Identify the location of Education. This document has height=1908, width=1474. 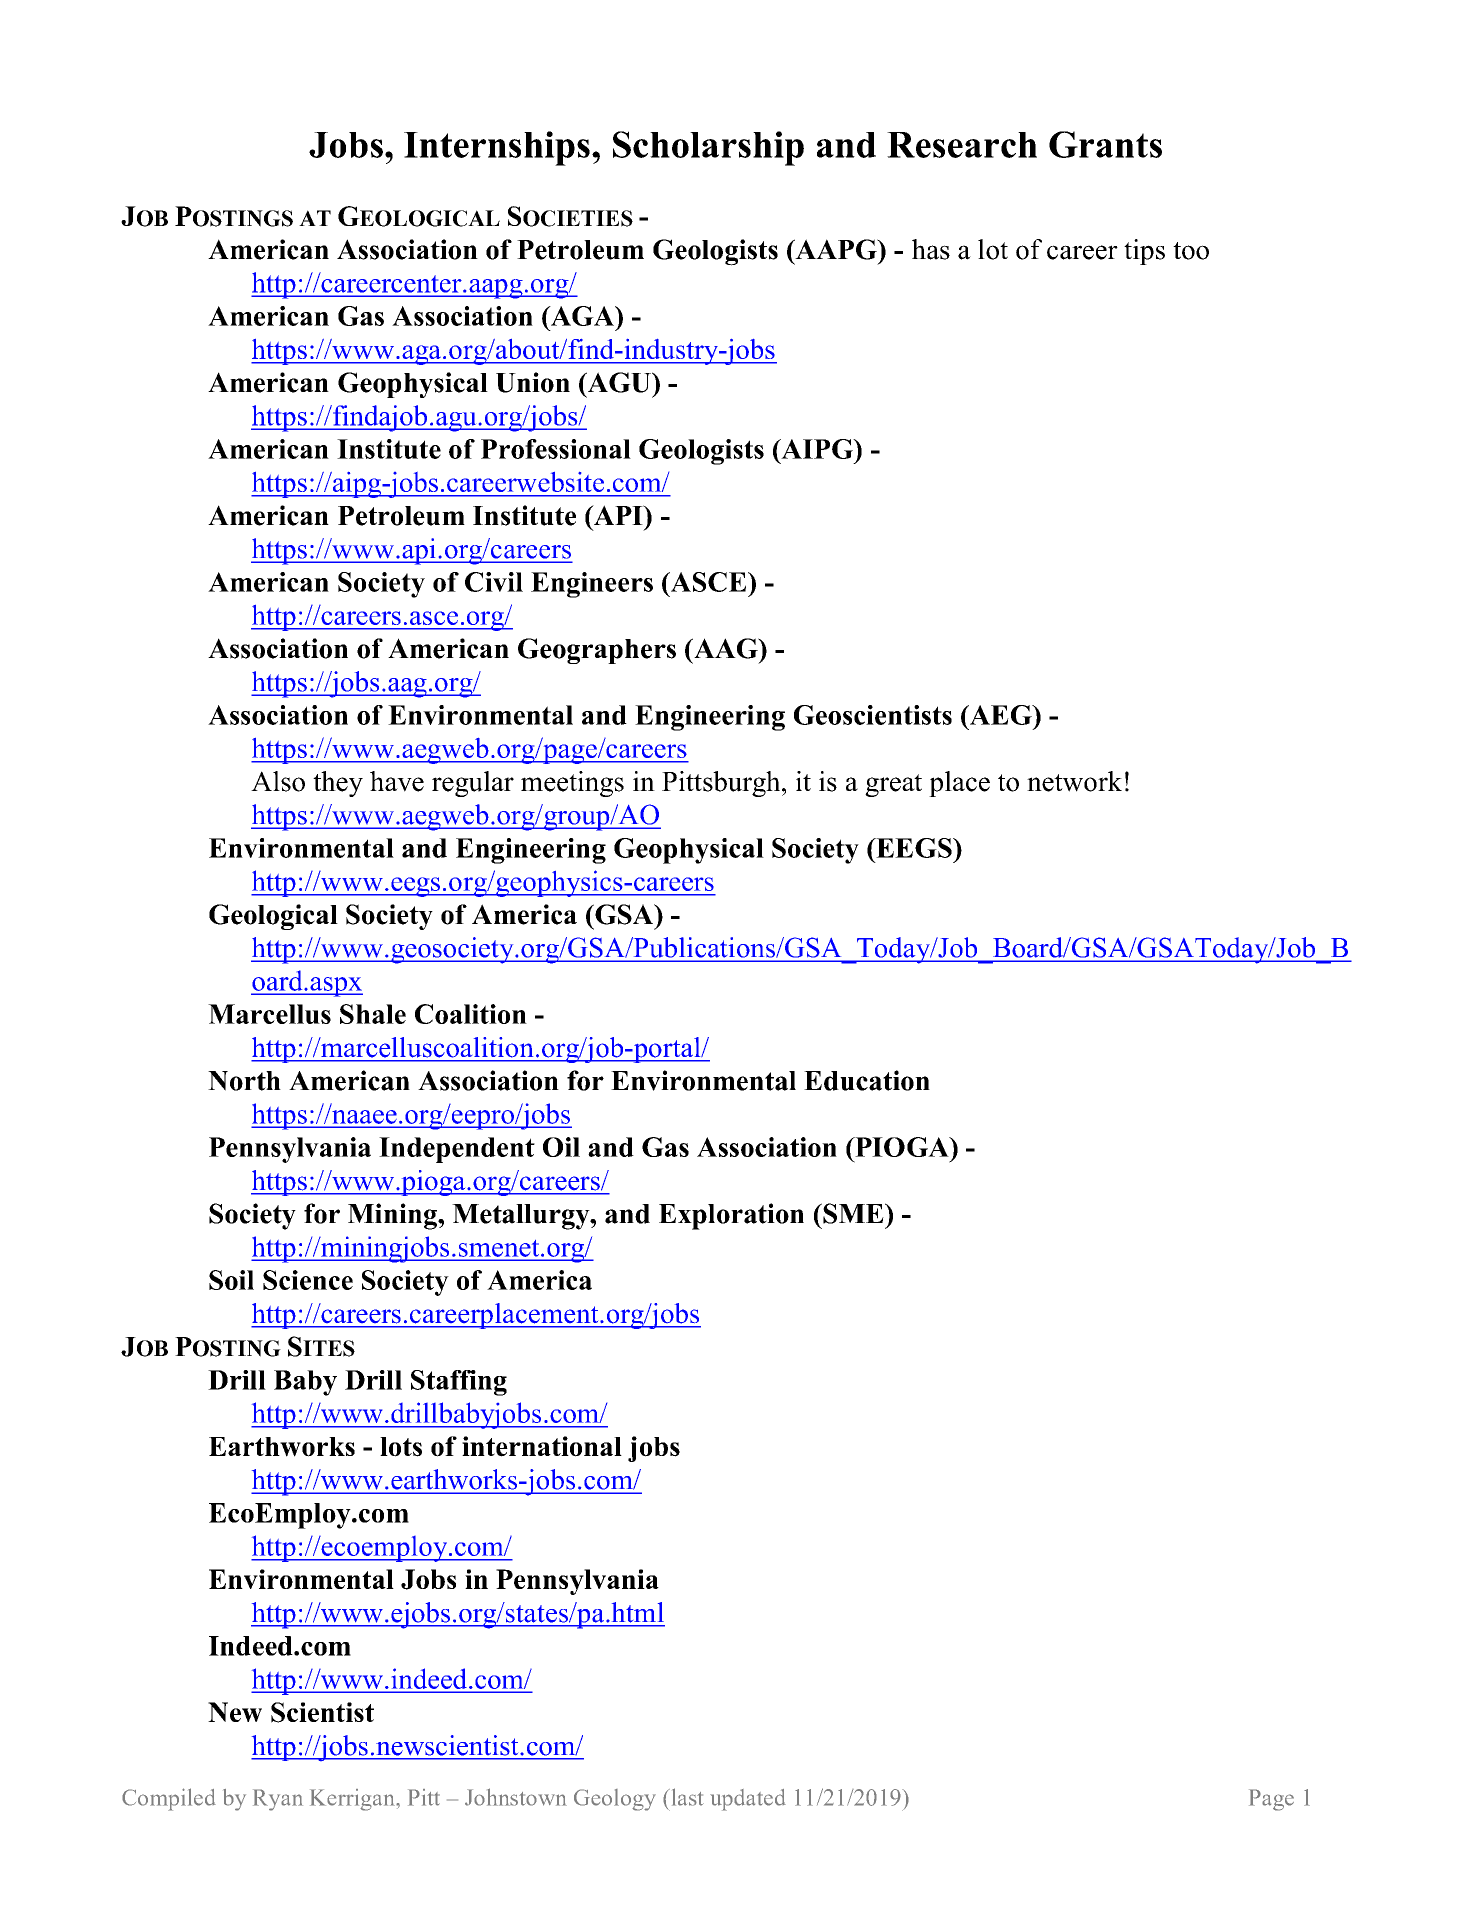
(867, 1080).
